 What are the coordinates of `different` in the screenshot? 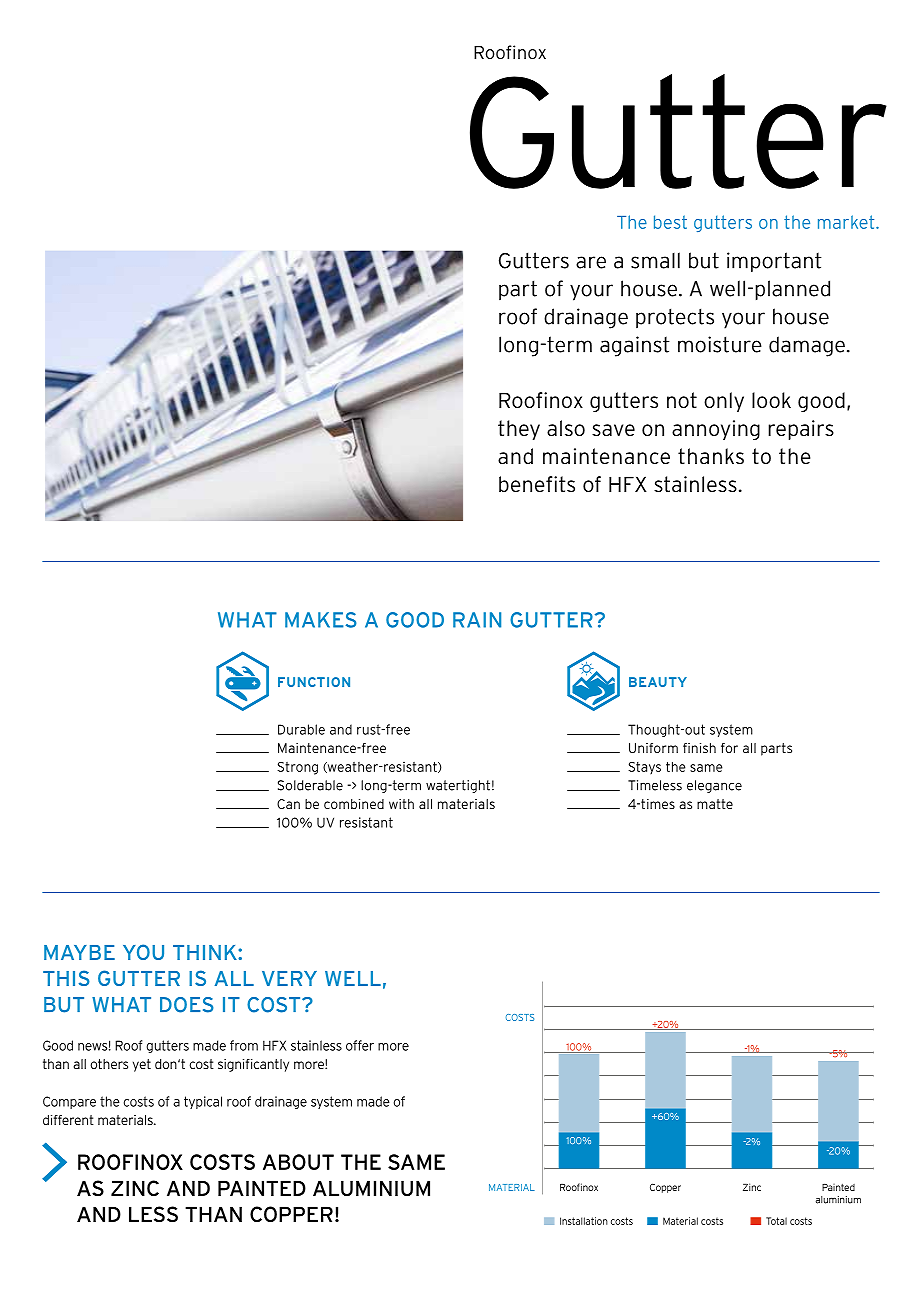 It's located at (68, 1120).
